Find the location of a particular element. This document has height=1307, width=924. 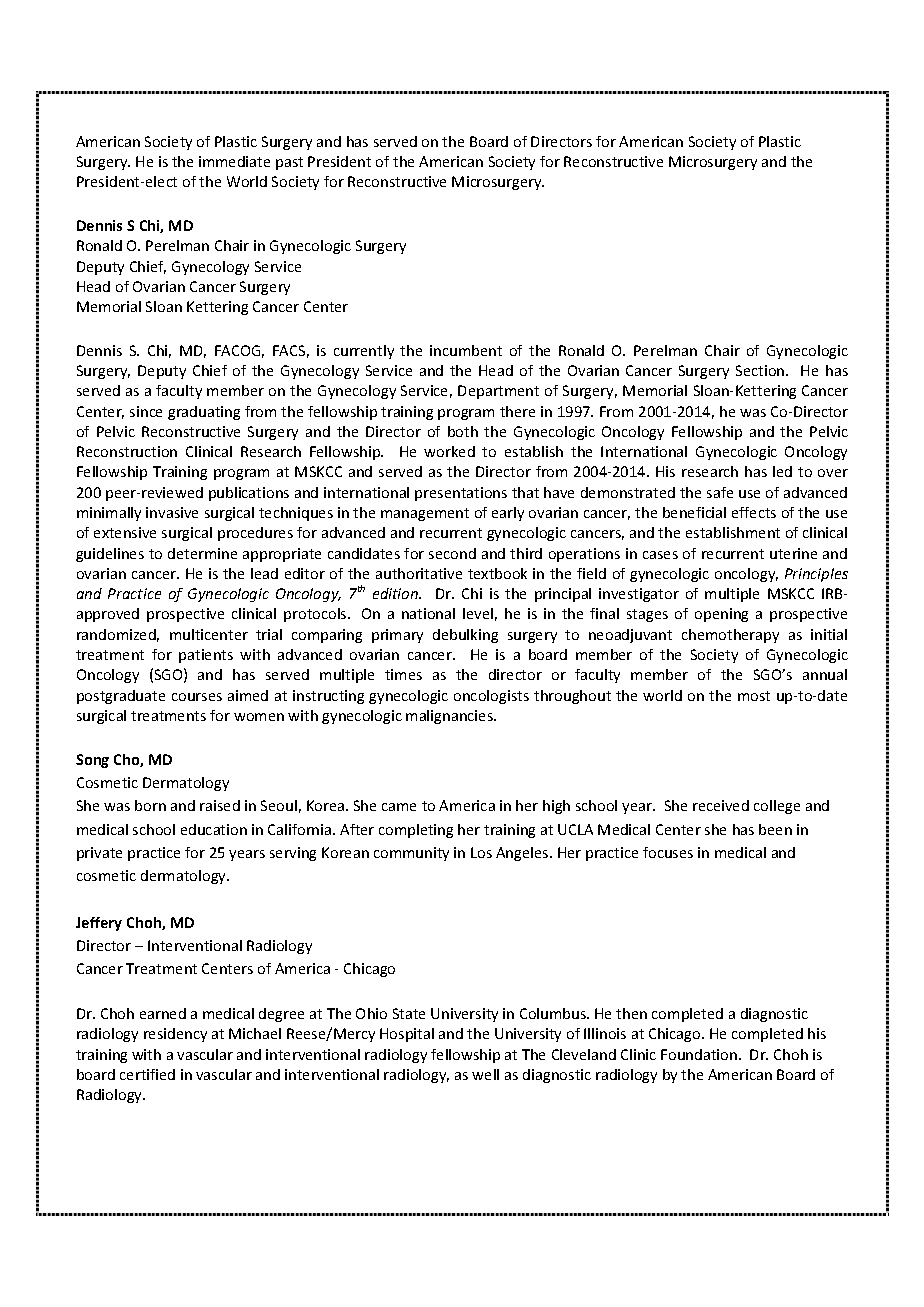

invasive is located at coordinates (172, 512).
